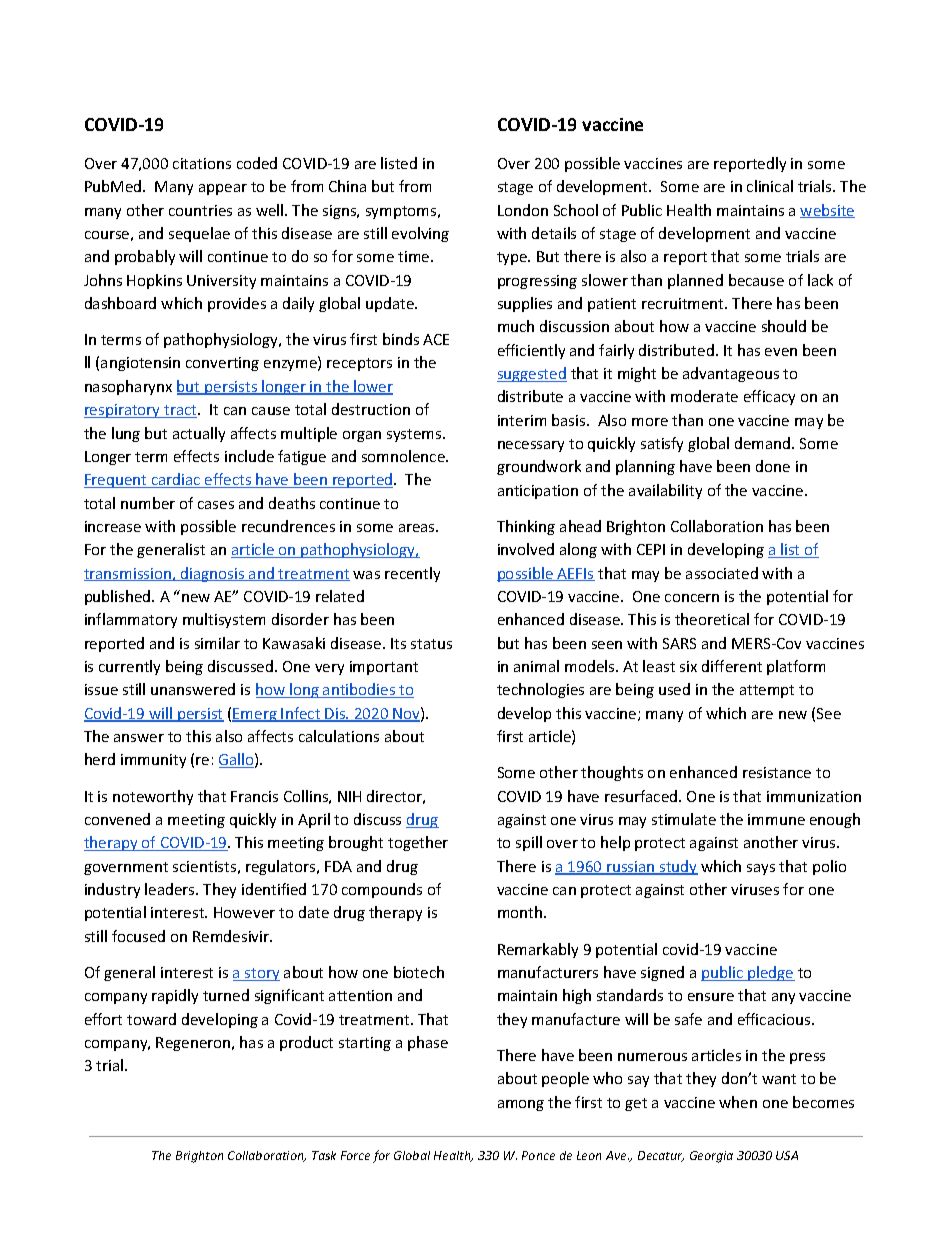  I want to click on actually, so click(199, 434).
